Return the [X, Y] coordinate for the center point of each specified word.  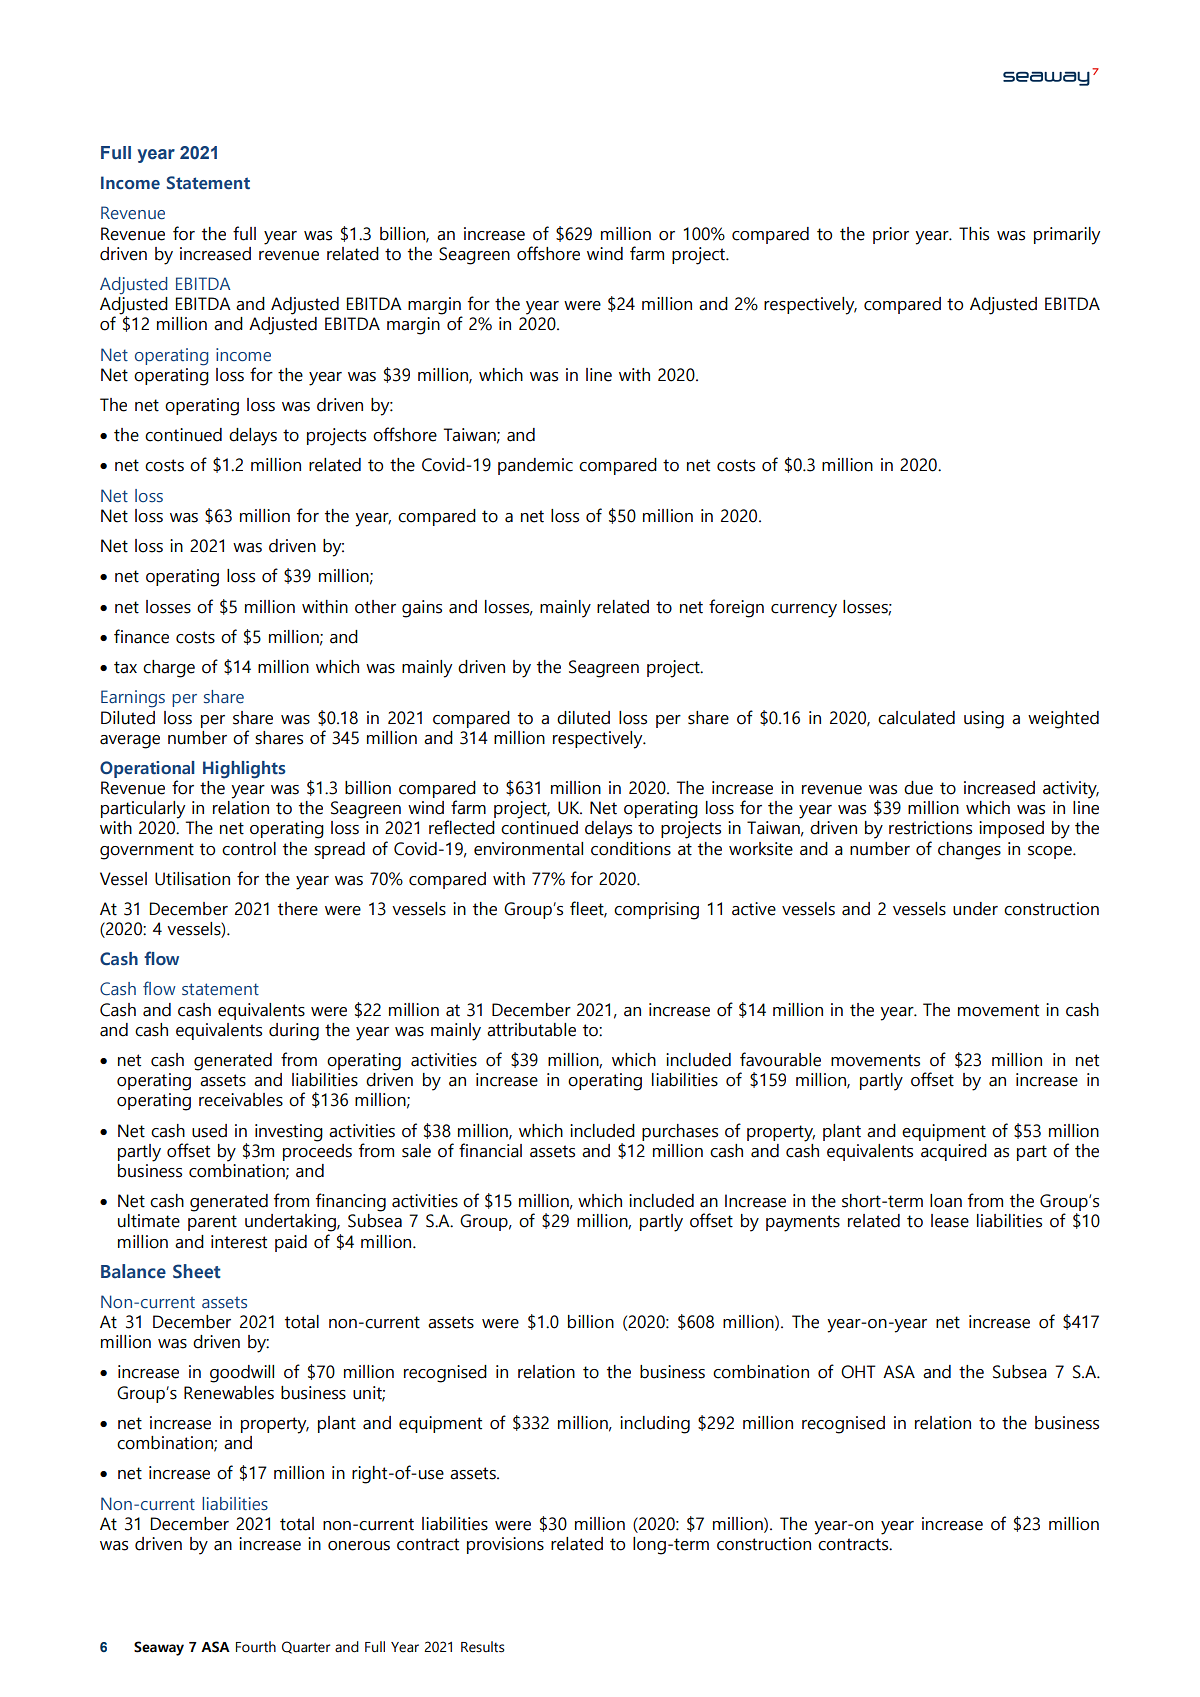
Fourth [256, 1647]
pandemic [535, 466]
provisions [505, 1545]
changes [969, 851]
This [974, 234]
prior [891, 235]
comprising [656, 911]
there [298, 909]
